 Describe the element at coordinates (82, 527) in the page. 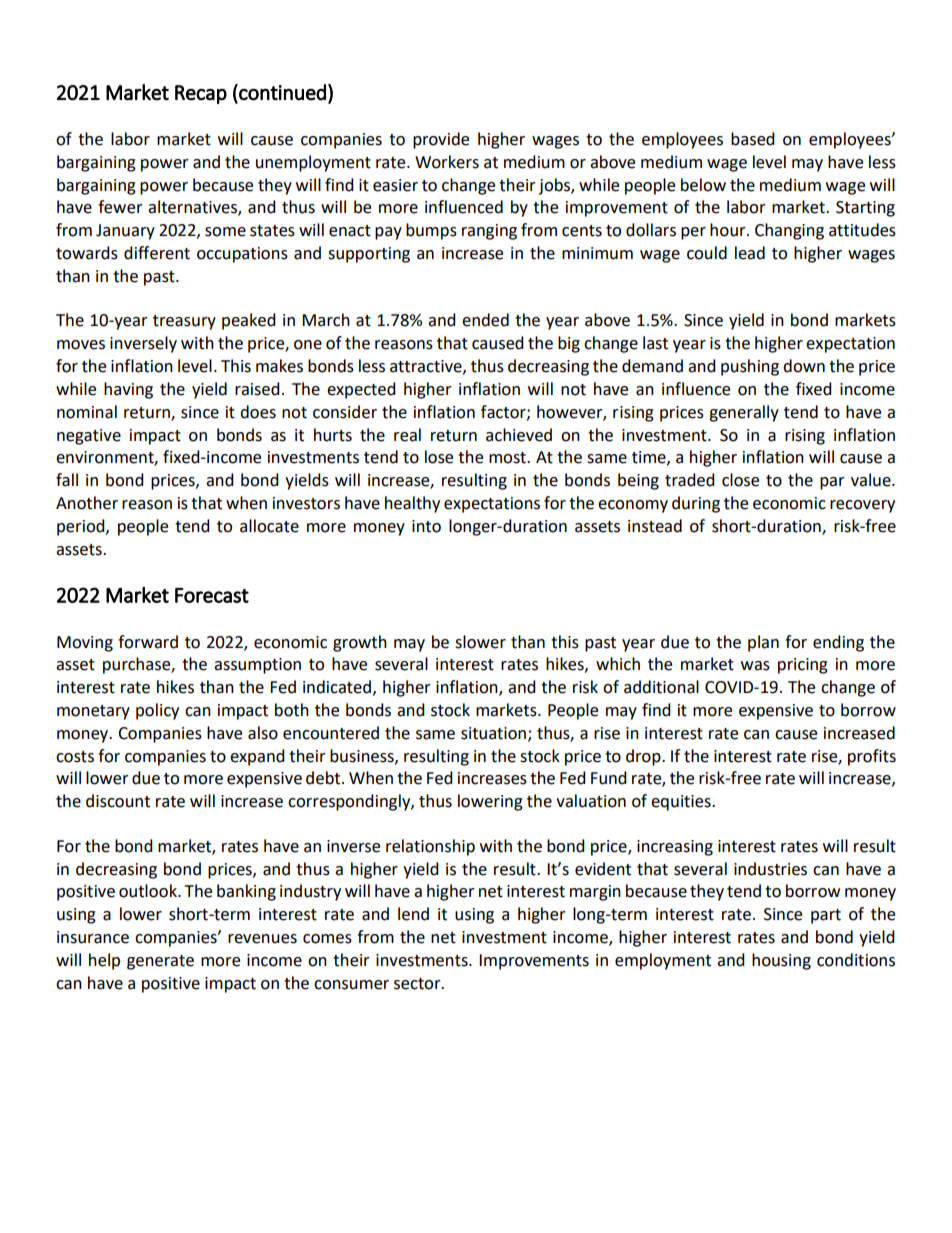

I see `period` at that location.
